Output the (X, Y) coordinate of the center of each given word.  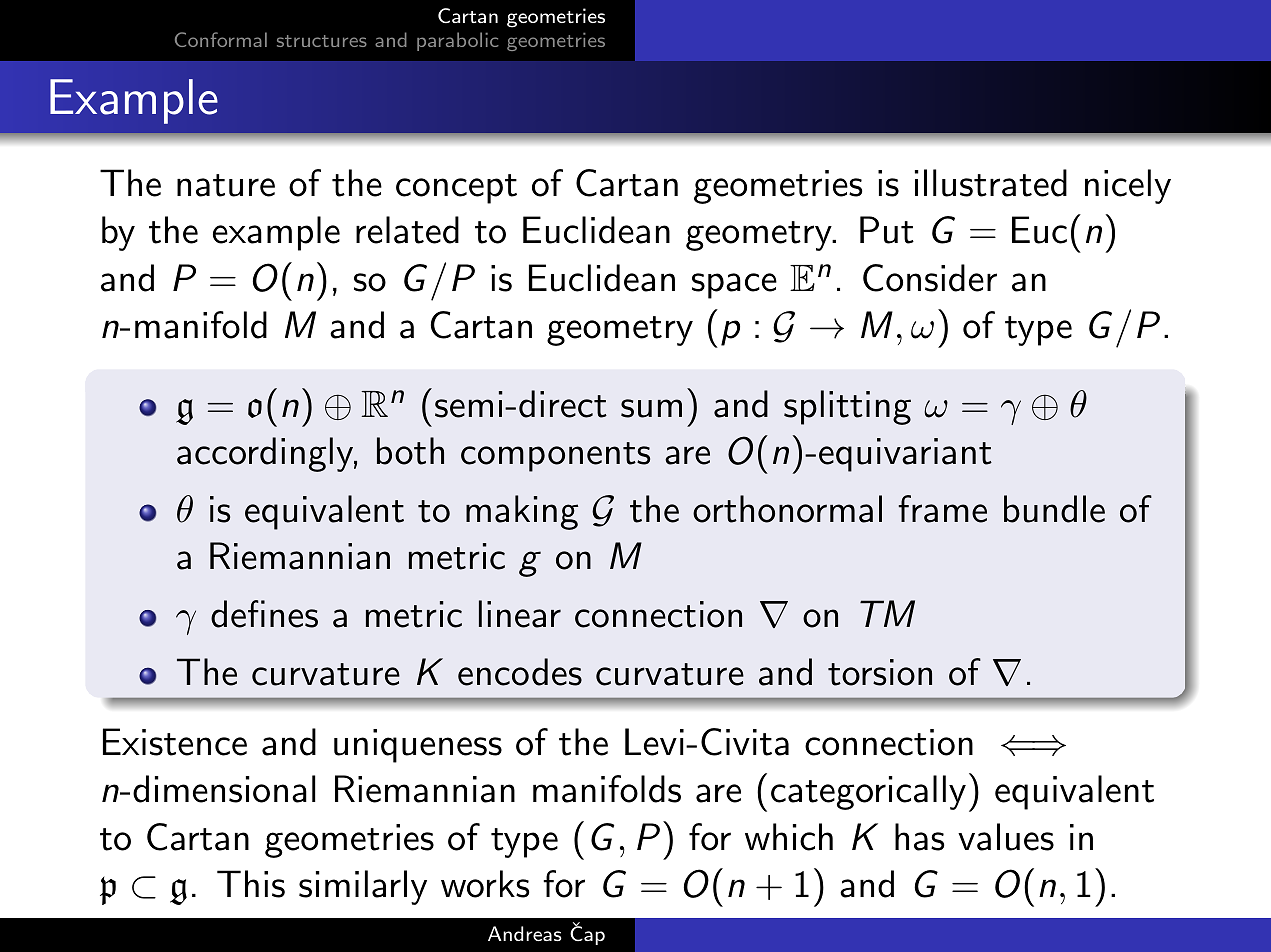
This (251, 884)
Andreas (525, 933)
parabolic (458, 41)
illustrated (991, 183)
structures (322, 41)
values (1006, 837)
